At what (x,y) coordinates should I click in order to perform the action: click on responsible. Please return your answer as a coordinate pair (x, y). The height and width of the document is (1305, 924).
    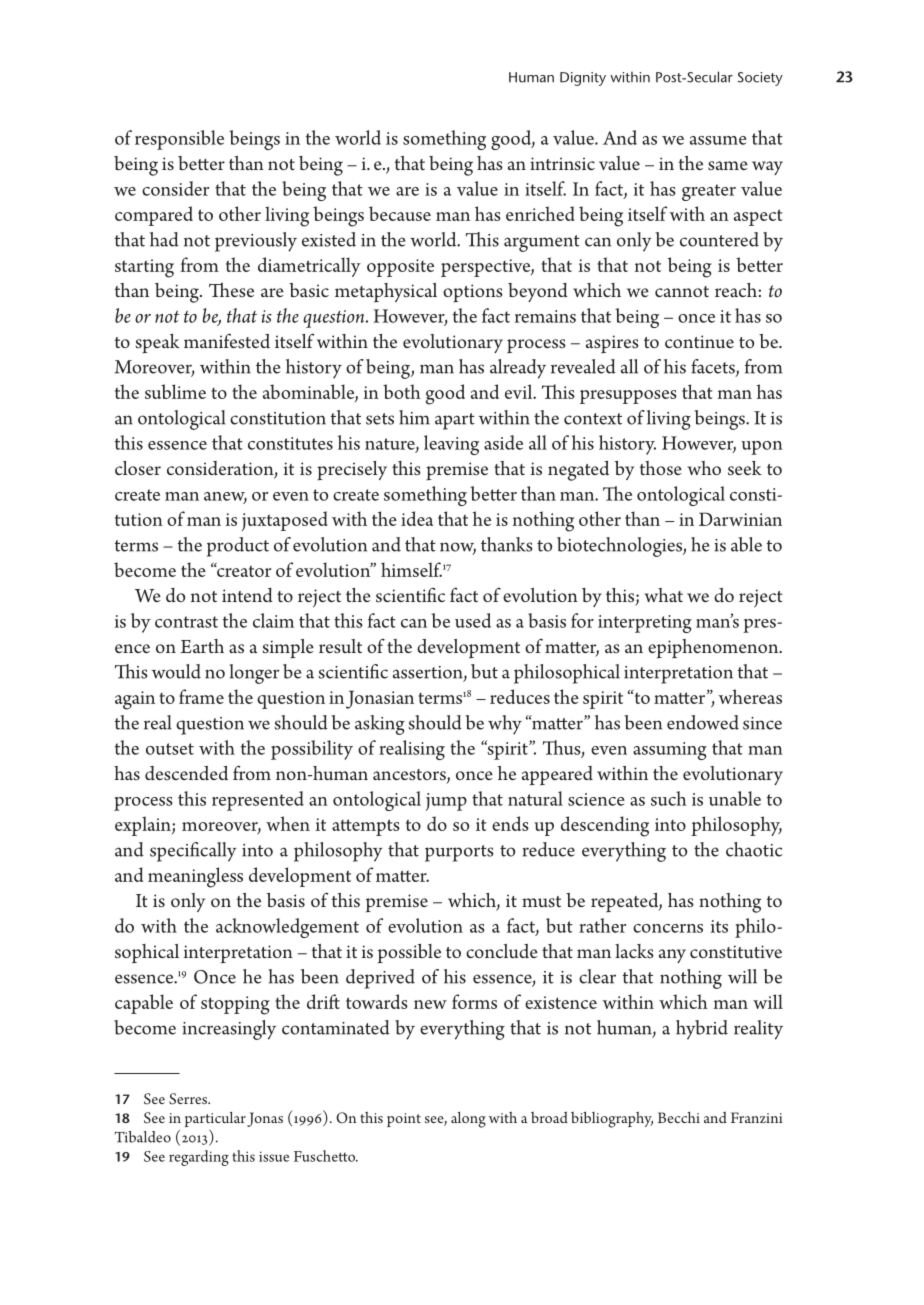
    Looking at the image, I should click on (179, 140).
